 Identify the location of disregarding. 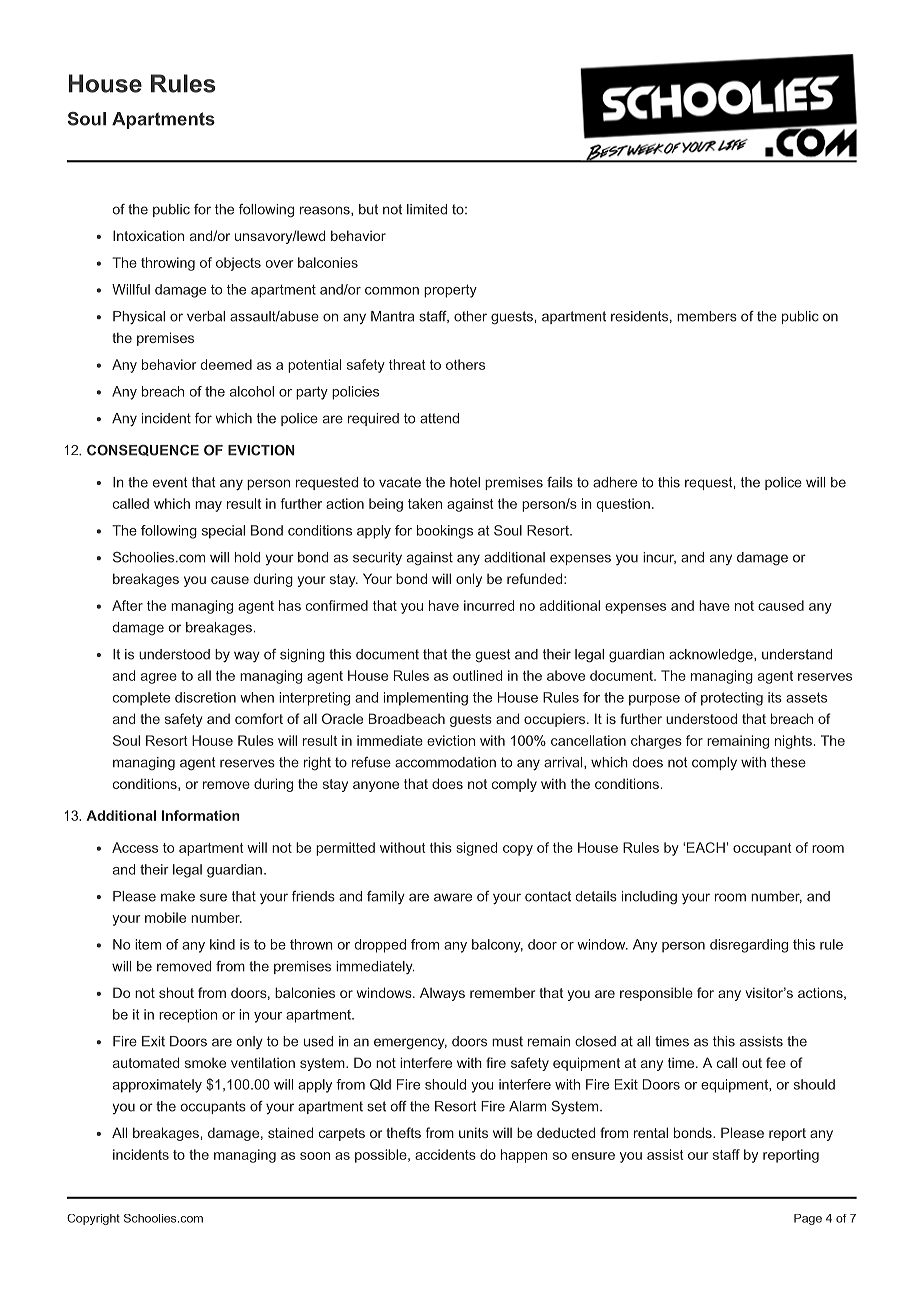
(749, 946).
